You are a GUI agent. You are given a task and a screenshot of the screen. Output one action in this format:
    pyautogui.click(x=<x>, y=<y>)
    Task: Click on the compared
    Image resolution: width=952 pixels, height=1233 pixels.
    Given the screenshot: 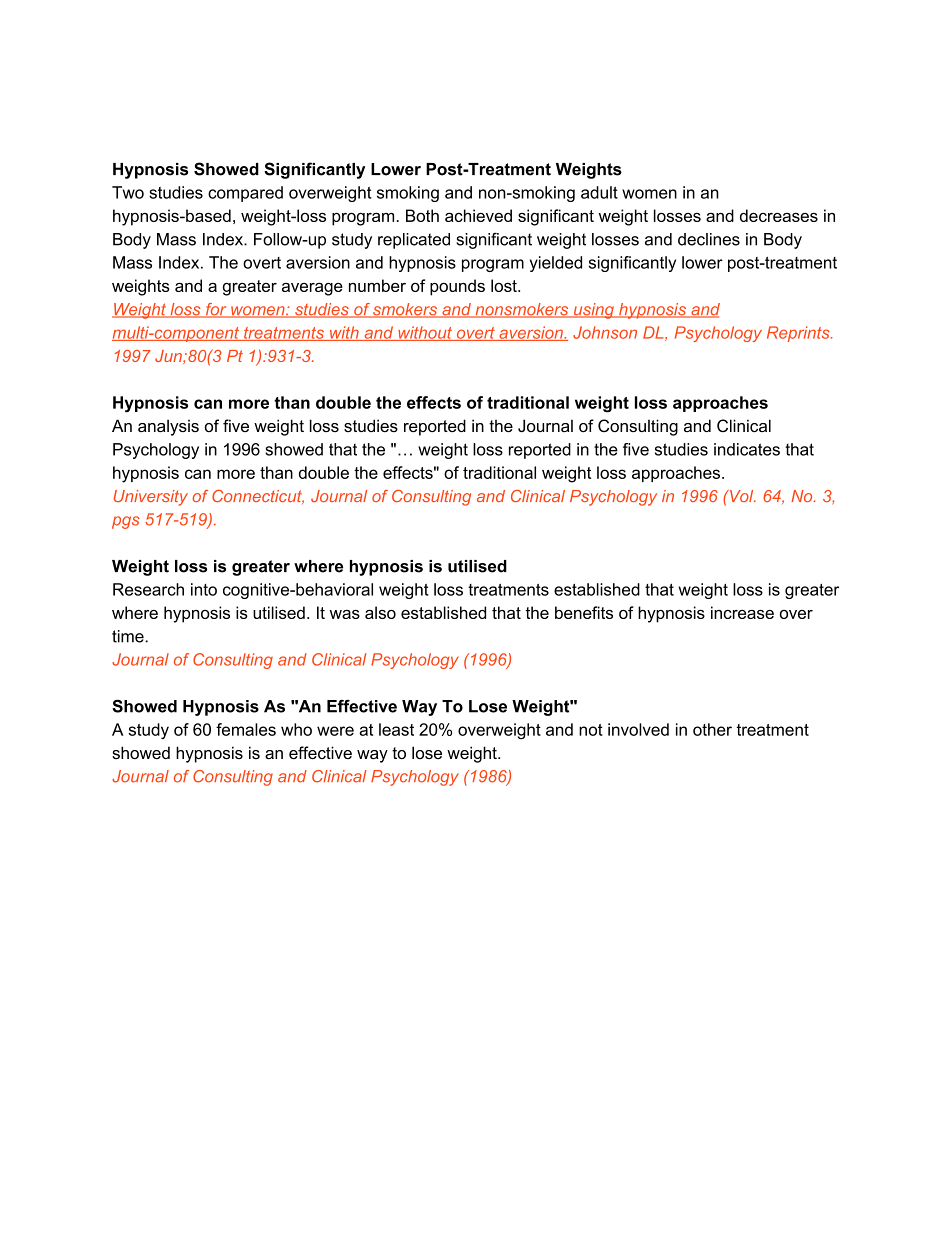 What is the action you would take?
    pyautogui.click(x=245, y=194)
